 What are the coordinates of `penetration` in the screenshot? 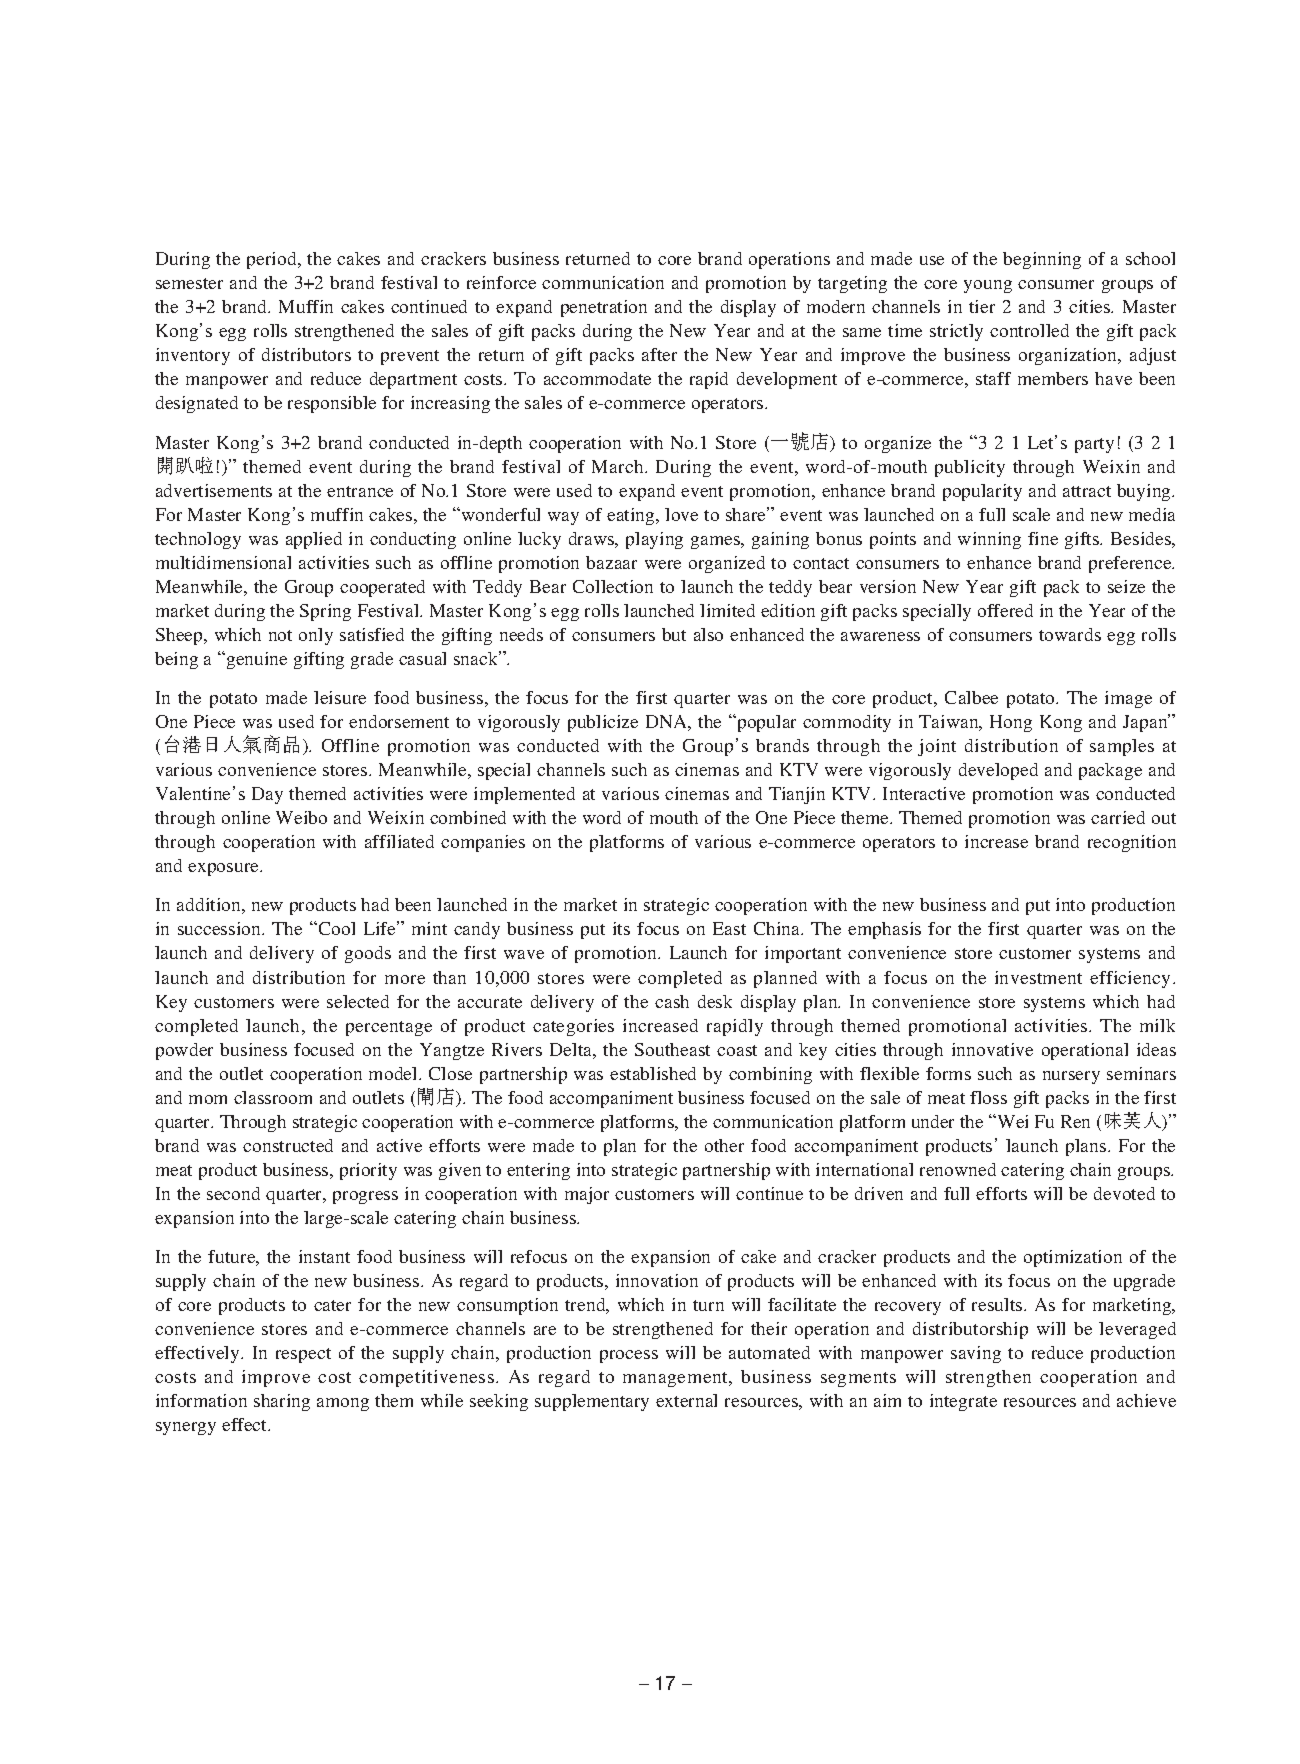 It's located at (604, 308).
